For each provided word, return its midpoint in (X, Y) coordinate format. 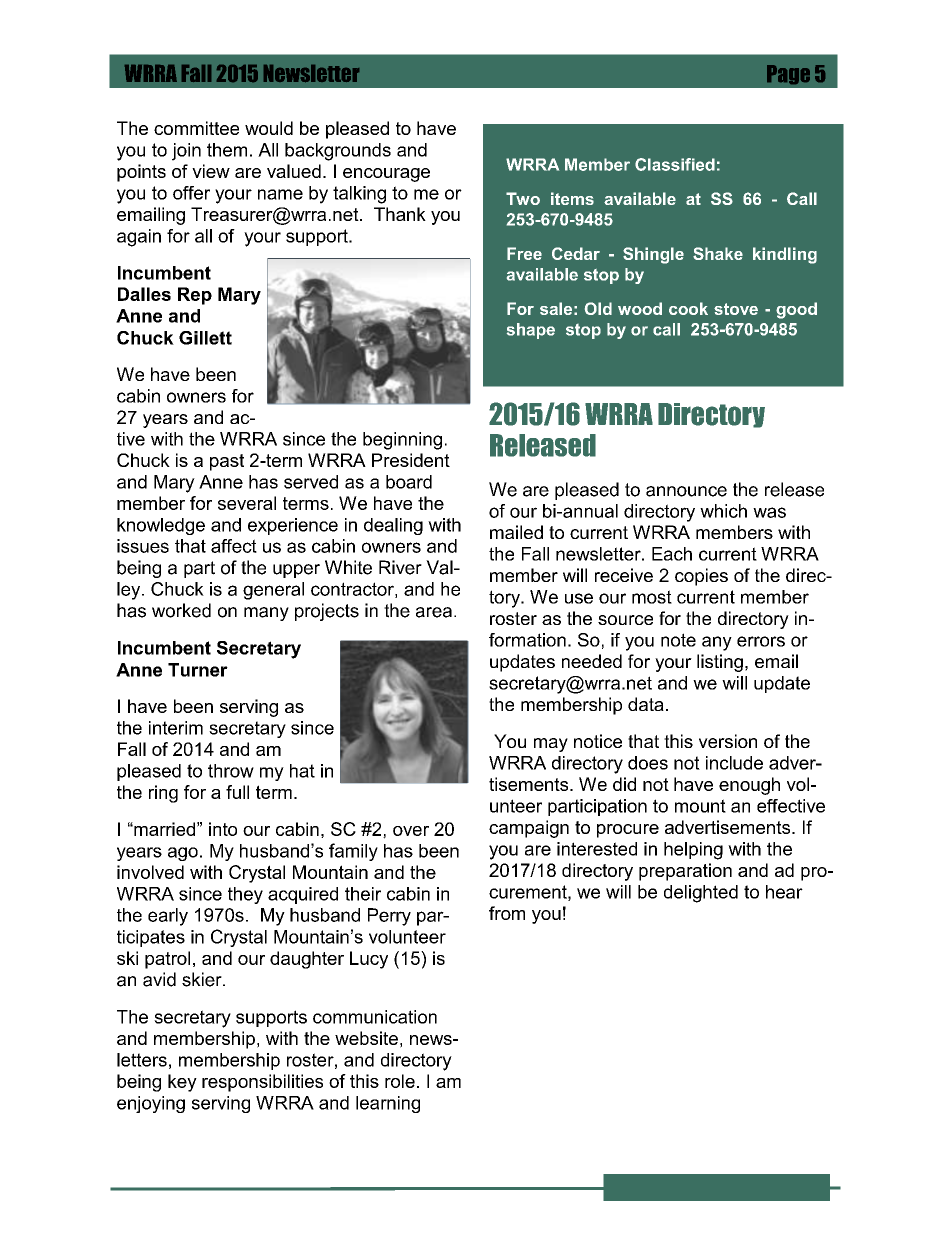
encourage (386, 175)
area (434, 612)
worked (181, 610)
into (223, 829)
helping (693, 851)
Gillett (205, 338)
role (400, 1081)
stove (736, 309)
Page (788, 74)
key (182, 1083)
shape (531, 331)
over (411, 831)
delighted (701, 894)
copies (701, 577)
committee (196, 128)
